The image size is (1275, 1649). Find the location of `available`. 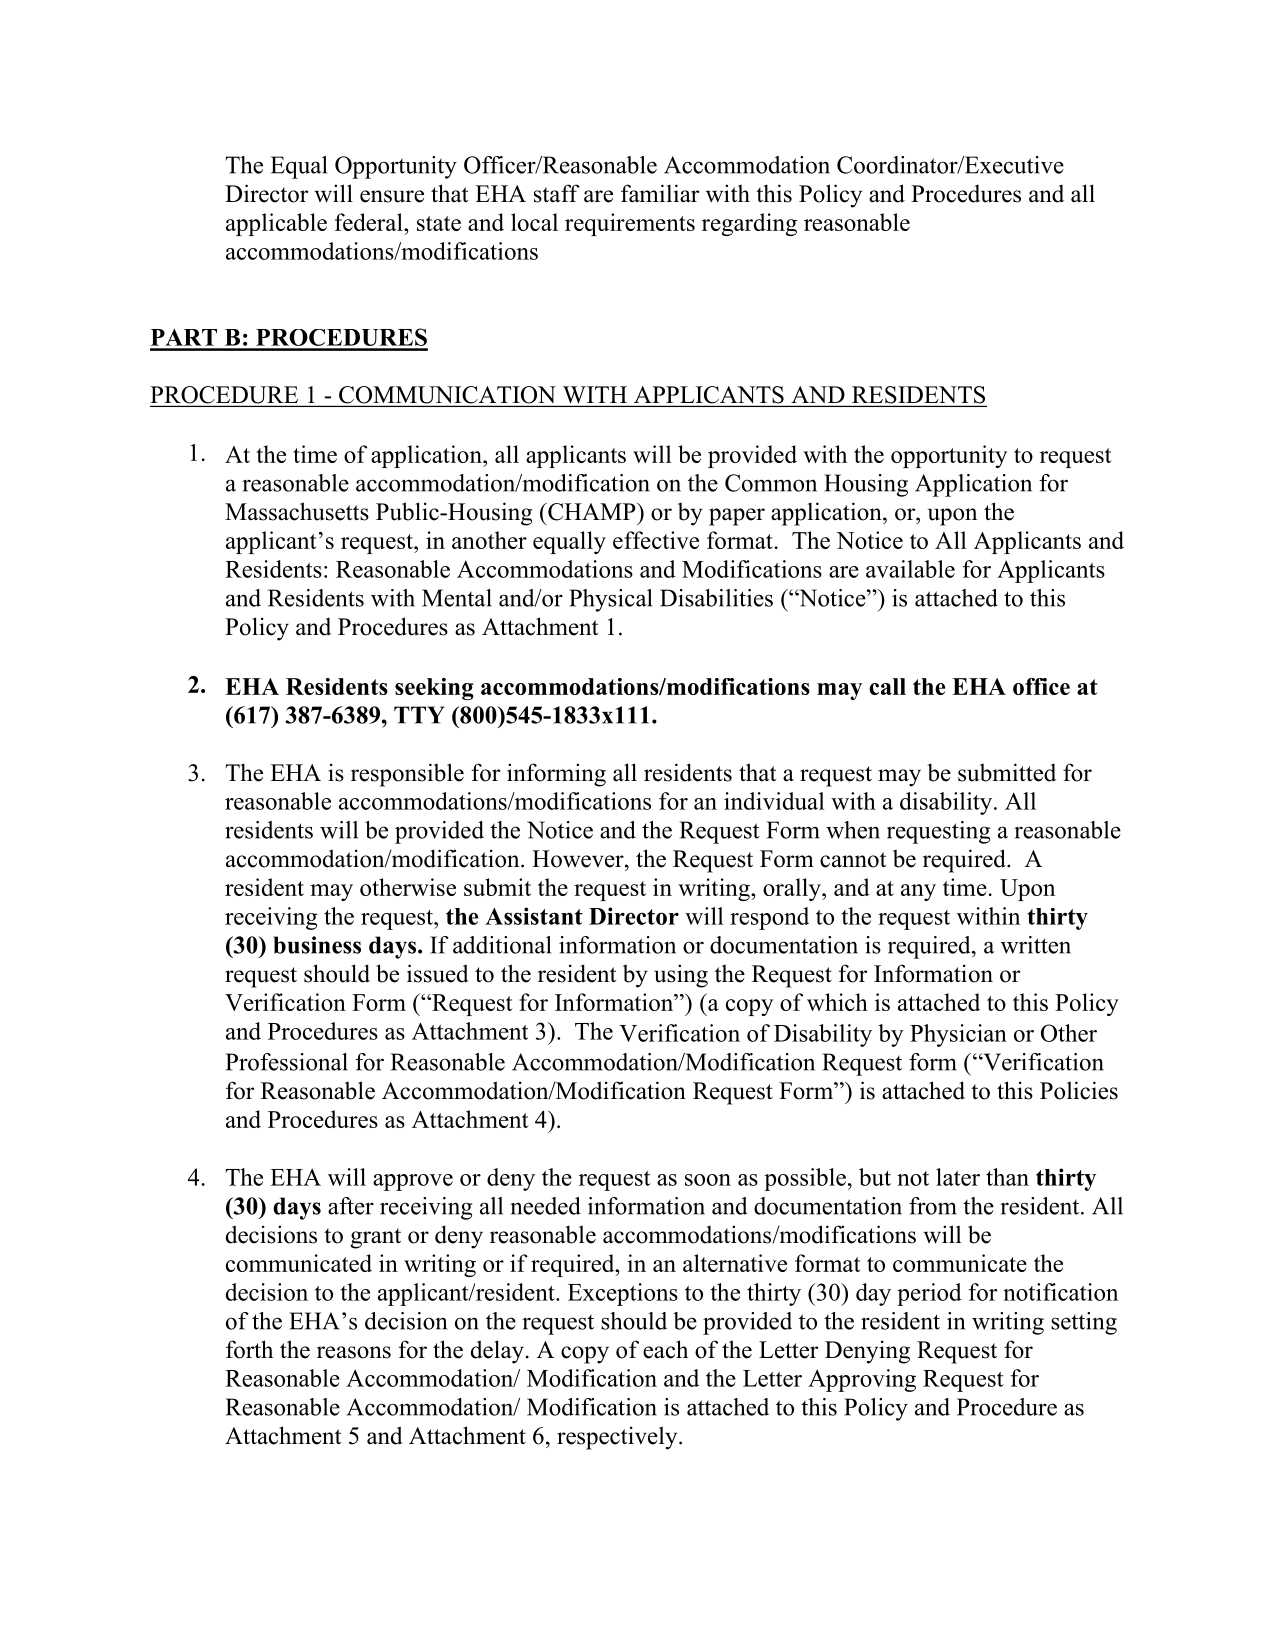

available is located at coordinates (910, 569).
